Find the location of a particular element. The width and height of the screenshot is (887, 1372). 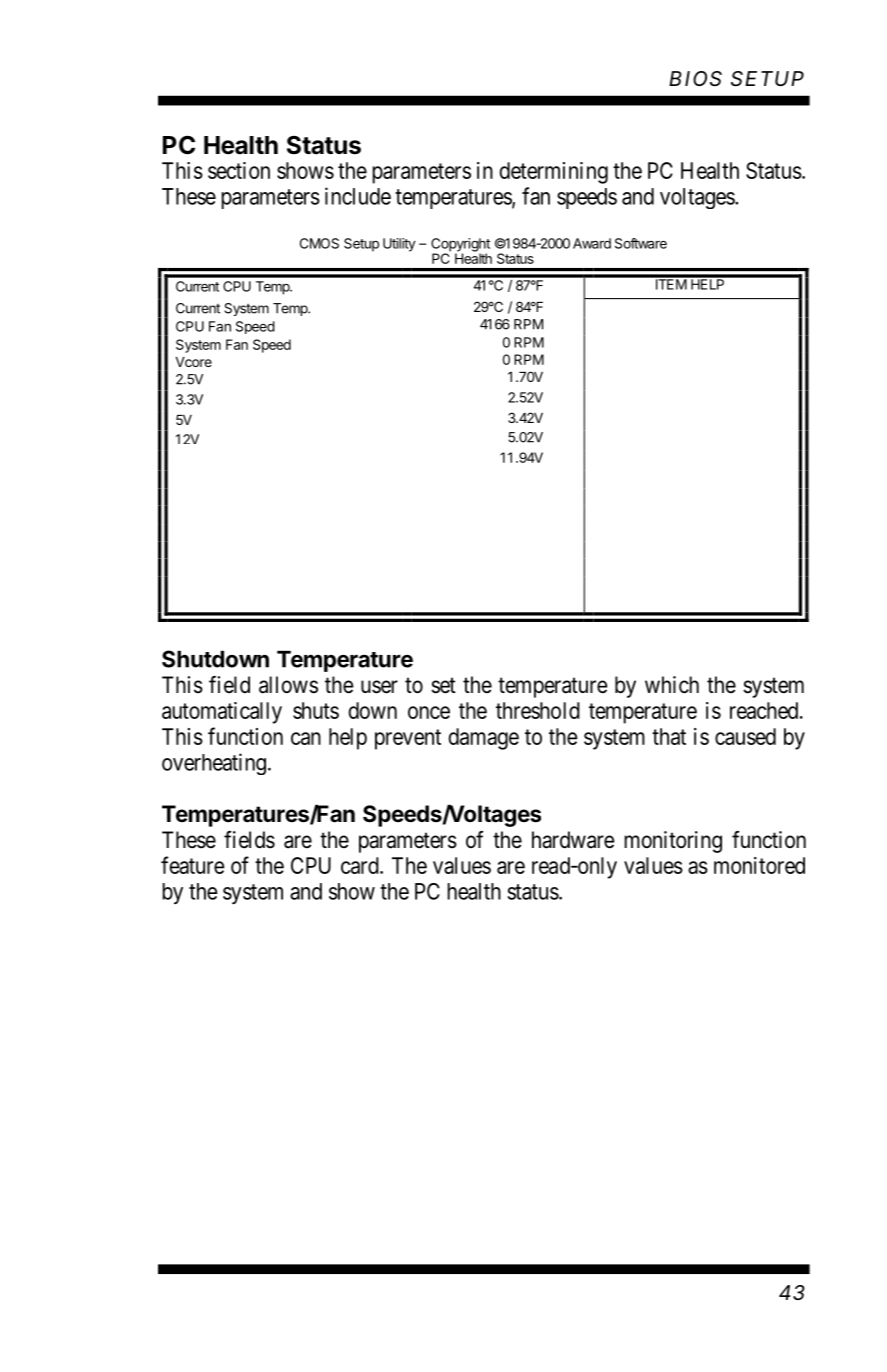

determining is located at coordinates (553, 173).
